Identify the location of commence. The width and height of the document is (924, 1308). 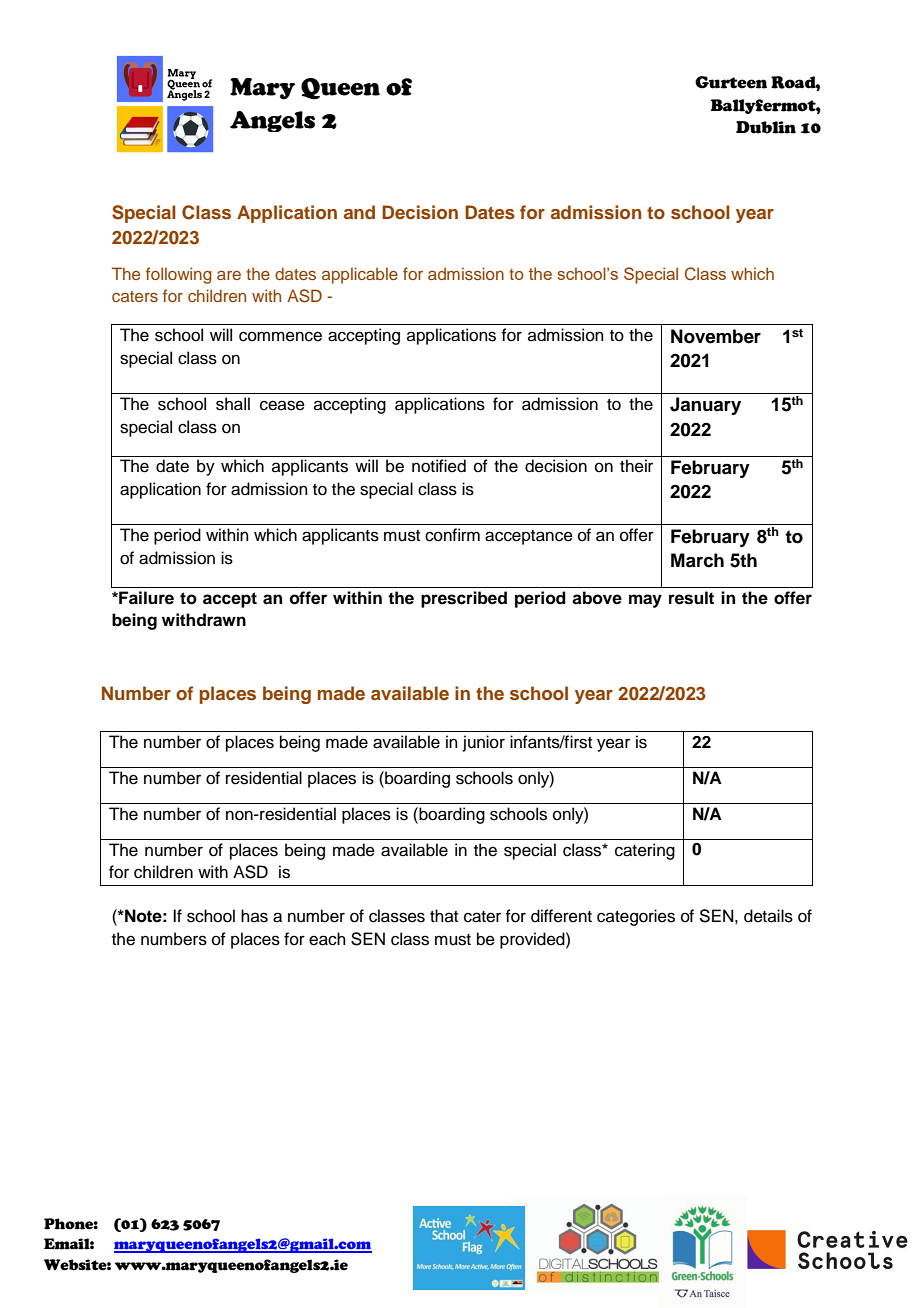
(280, 336).
